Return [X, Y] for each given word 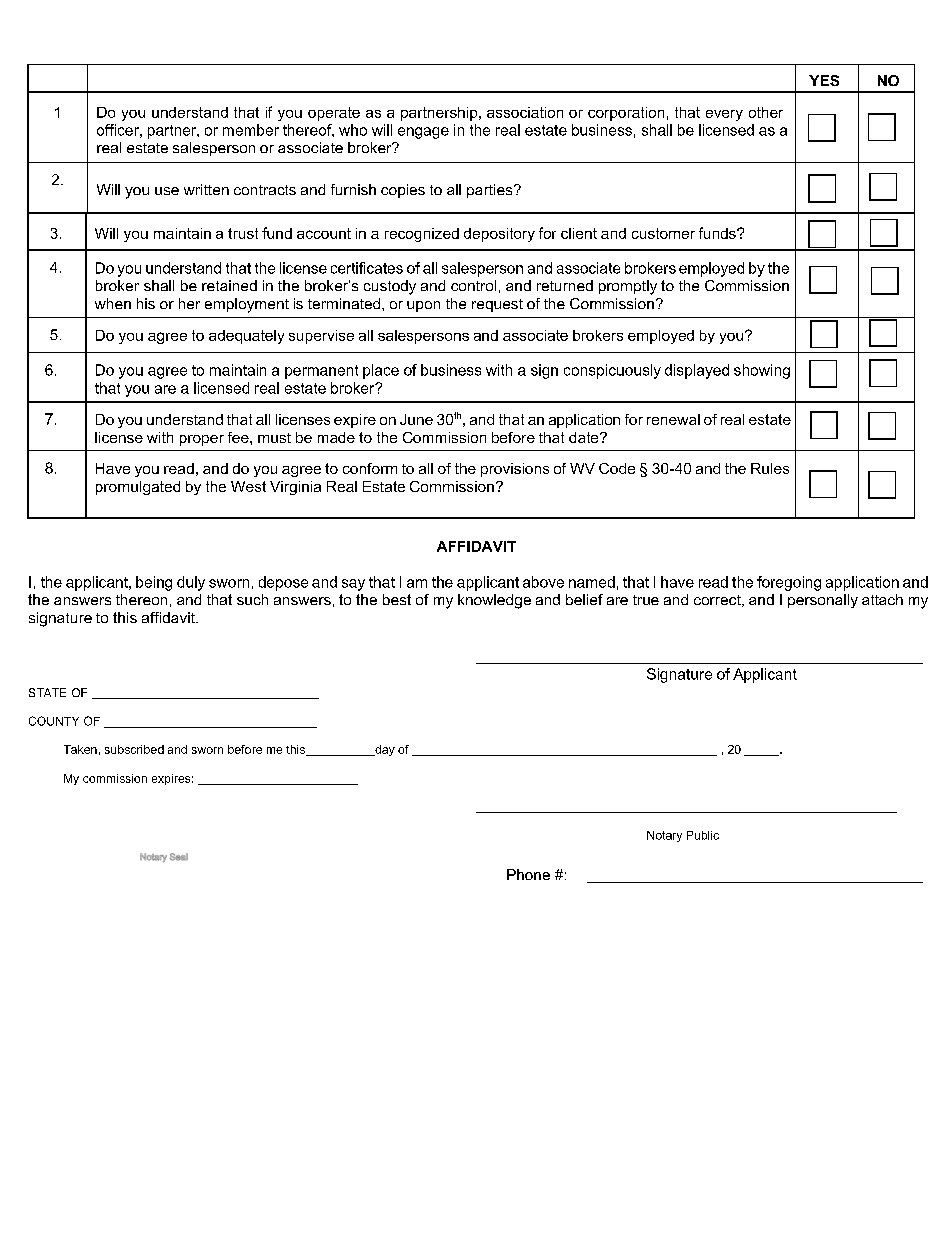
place [381, 371]
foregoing [789, 583]
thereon [141, 599]
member [251, 130]
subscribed [134, 749]
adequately [246, 337]
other [766, 112]
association [525, 112]
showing [762, 371]
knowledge [494, 601]
